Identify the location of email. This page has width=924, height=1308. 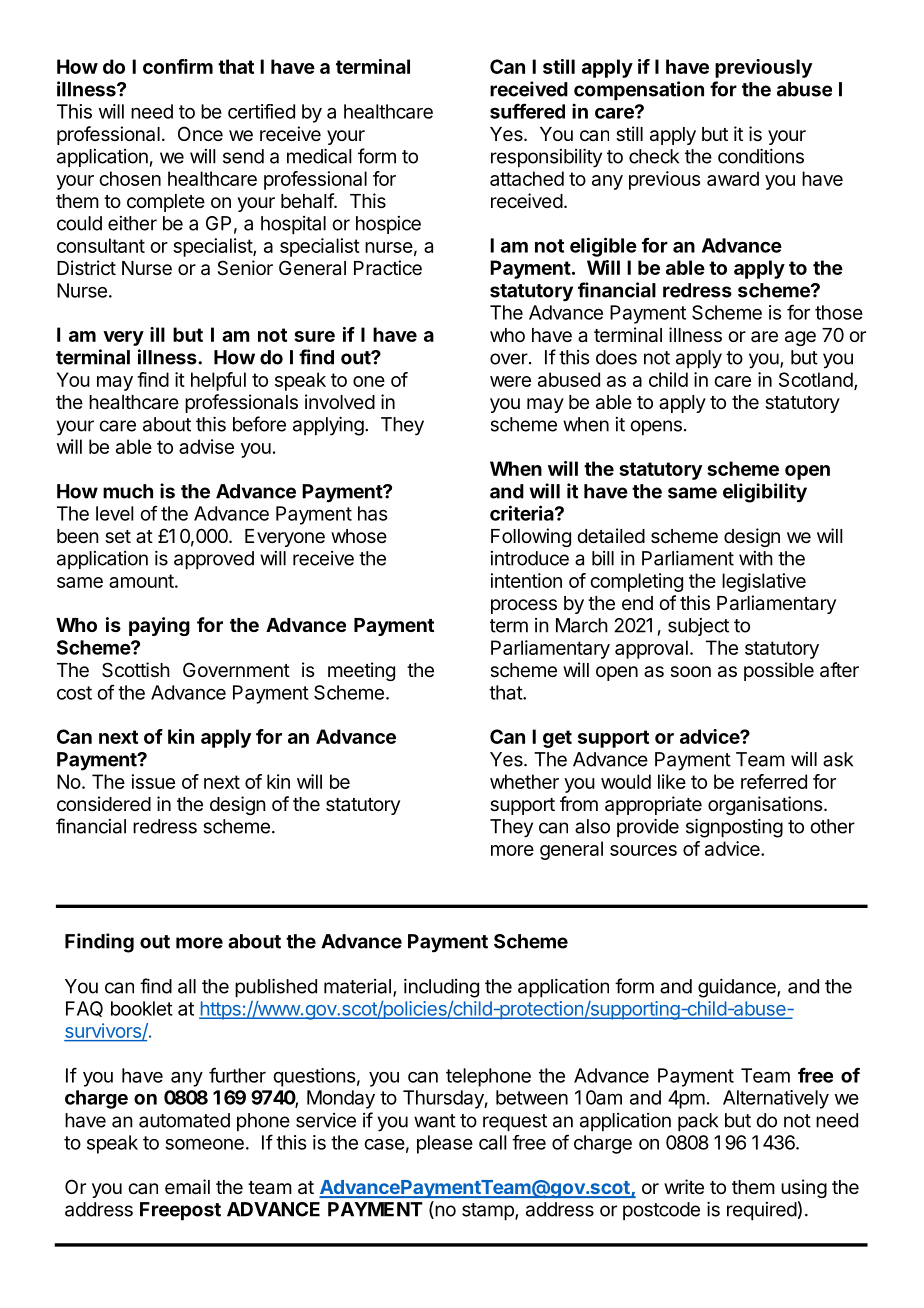
(187, 1187).
